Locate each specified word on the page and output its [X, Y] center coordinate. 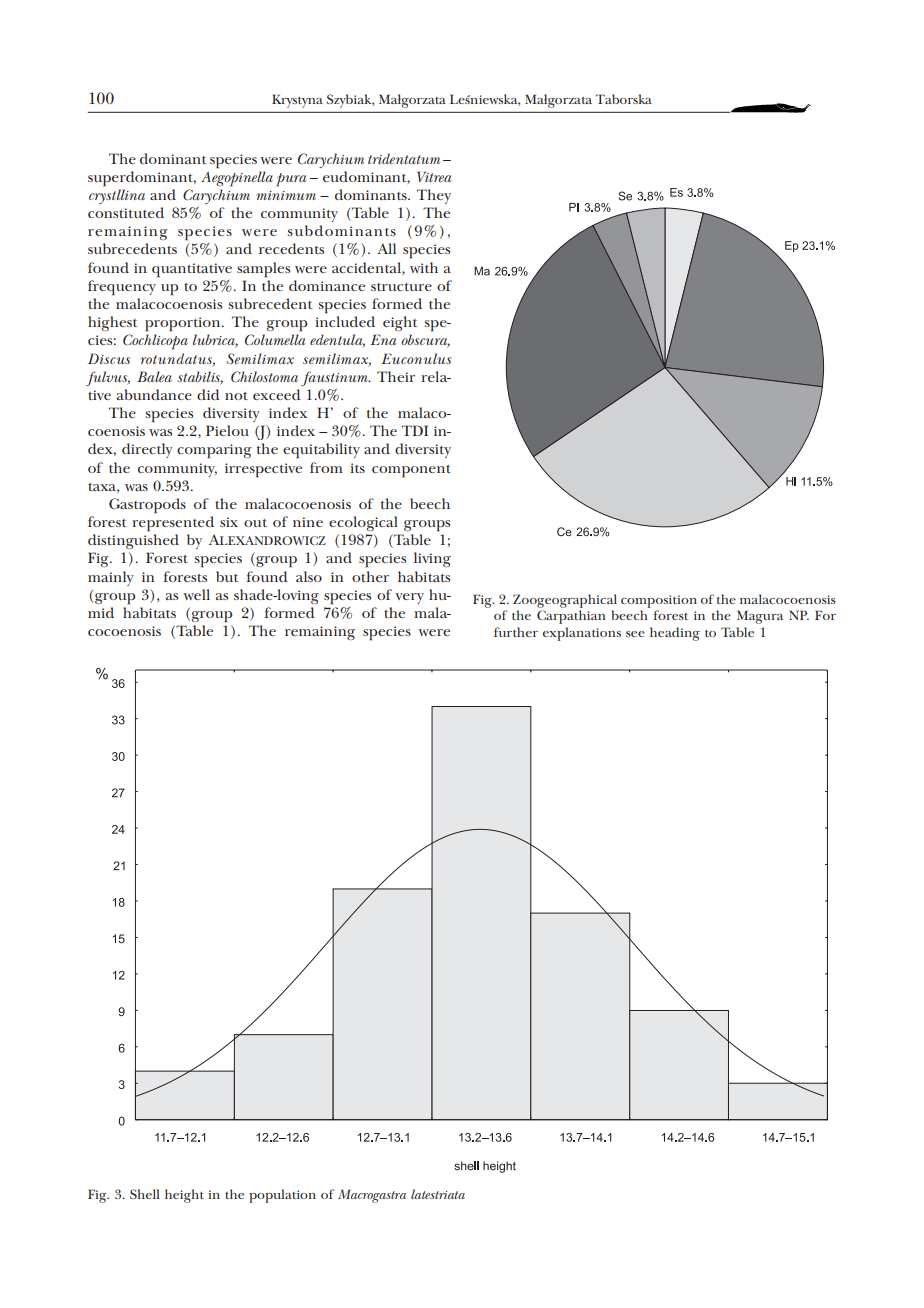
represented [173, 524]
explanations [582, 634]
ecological [363, 523]
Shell [145, 1194]
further [516, 632]
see [635, 634]
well [196, 594]
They [434, 196]
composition [659, 601]
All [386, 248]
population [282, 1196]
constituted [126, 212]
